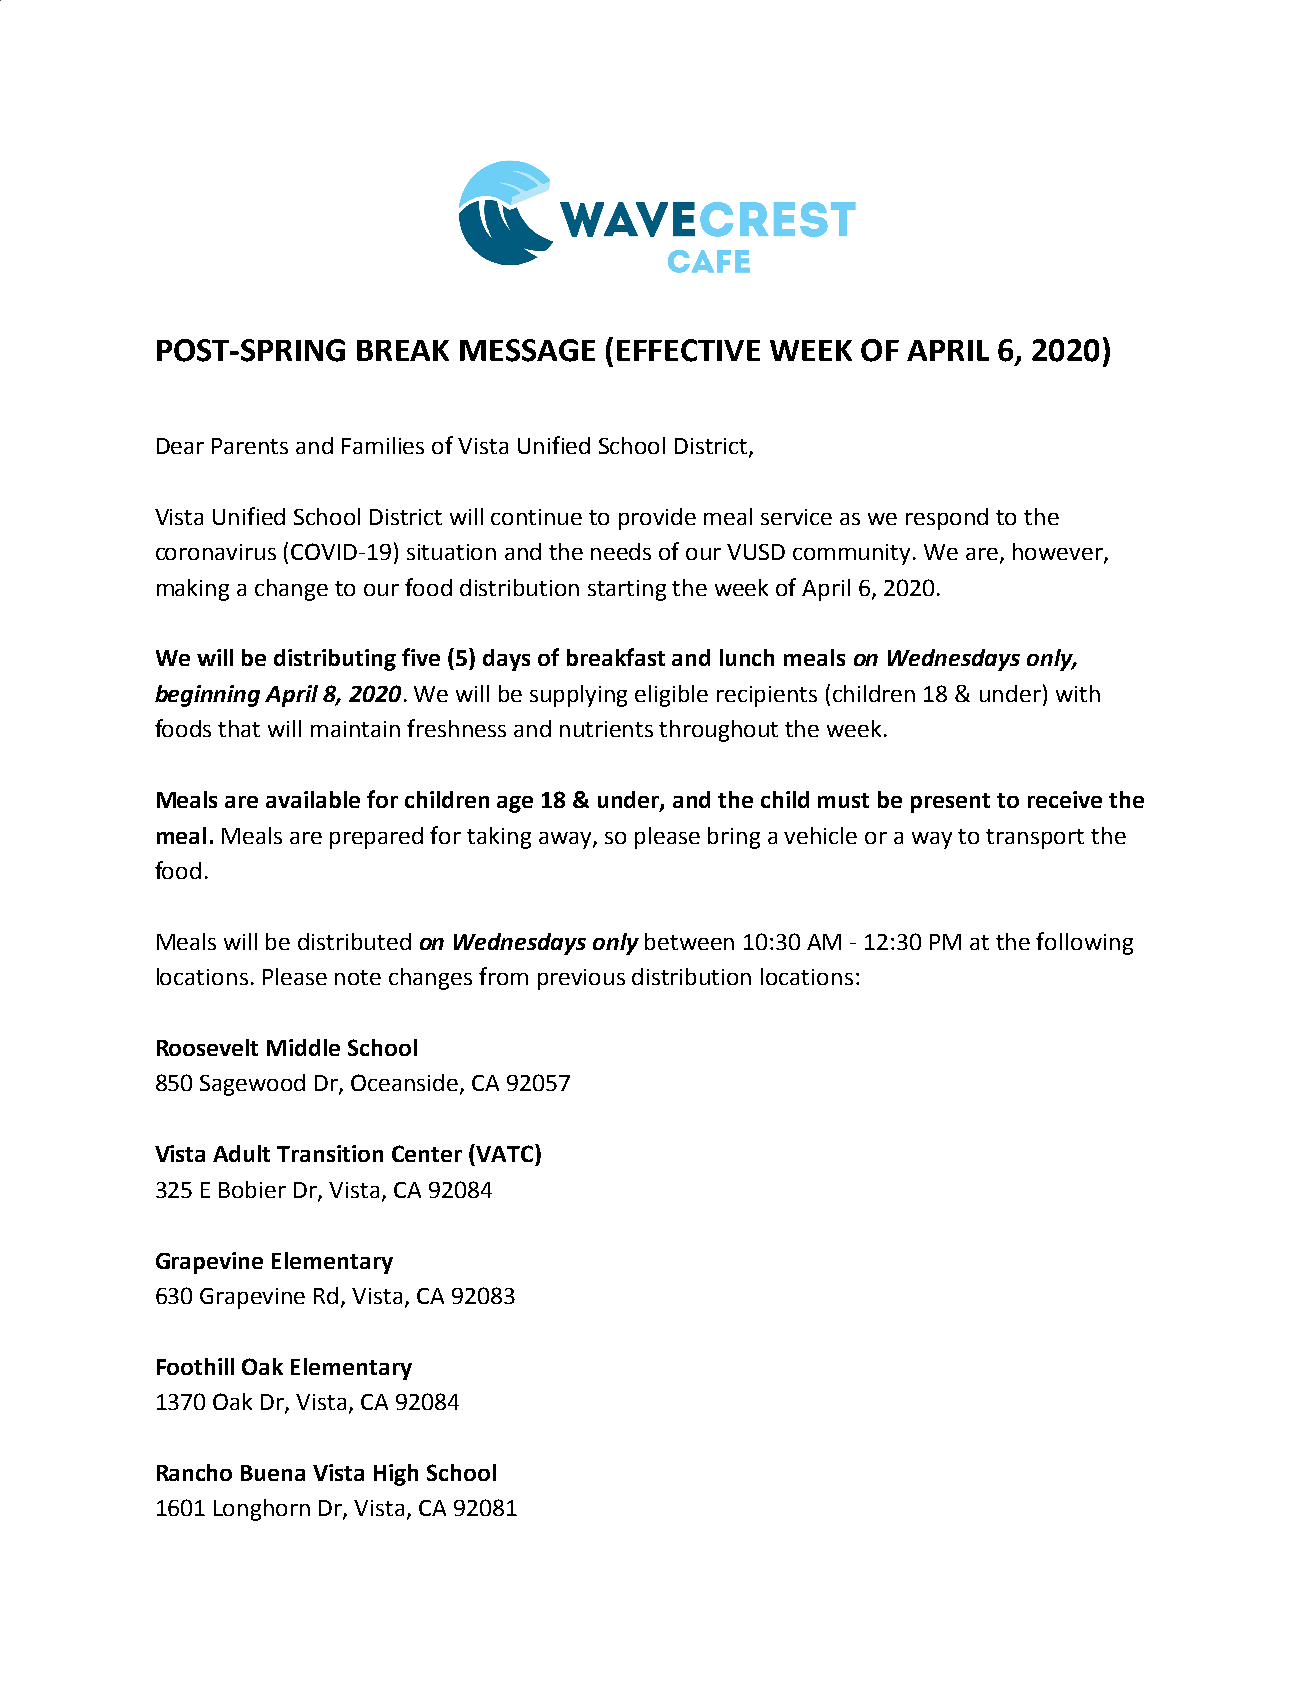 The width and height of the screenshot is (1314, 1700). Describe the element at coordinates (396, 1475) in the screenshot. I see `High` at that location.
